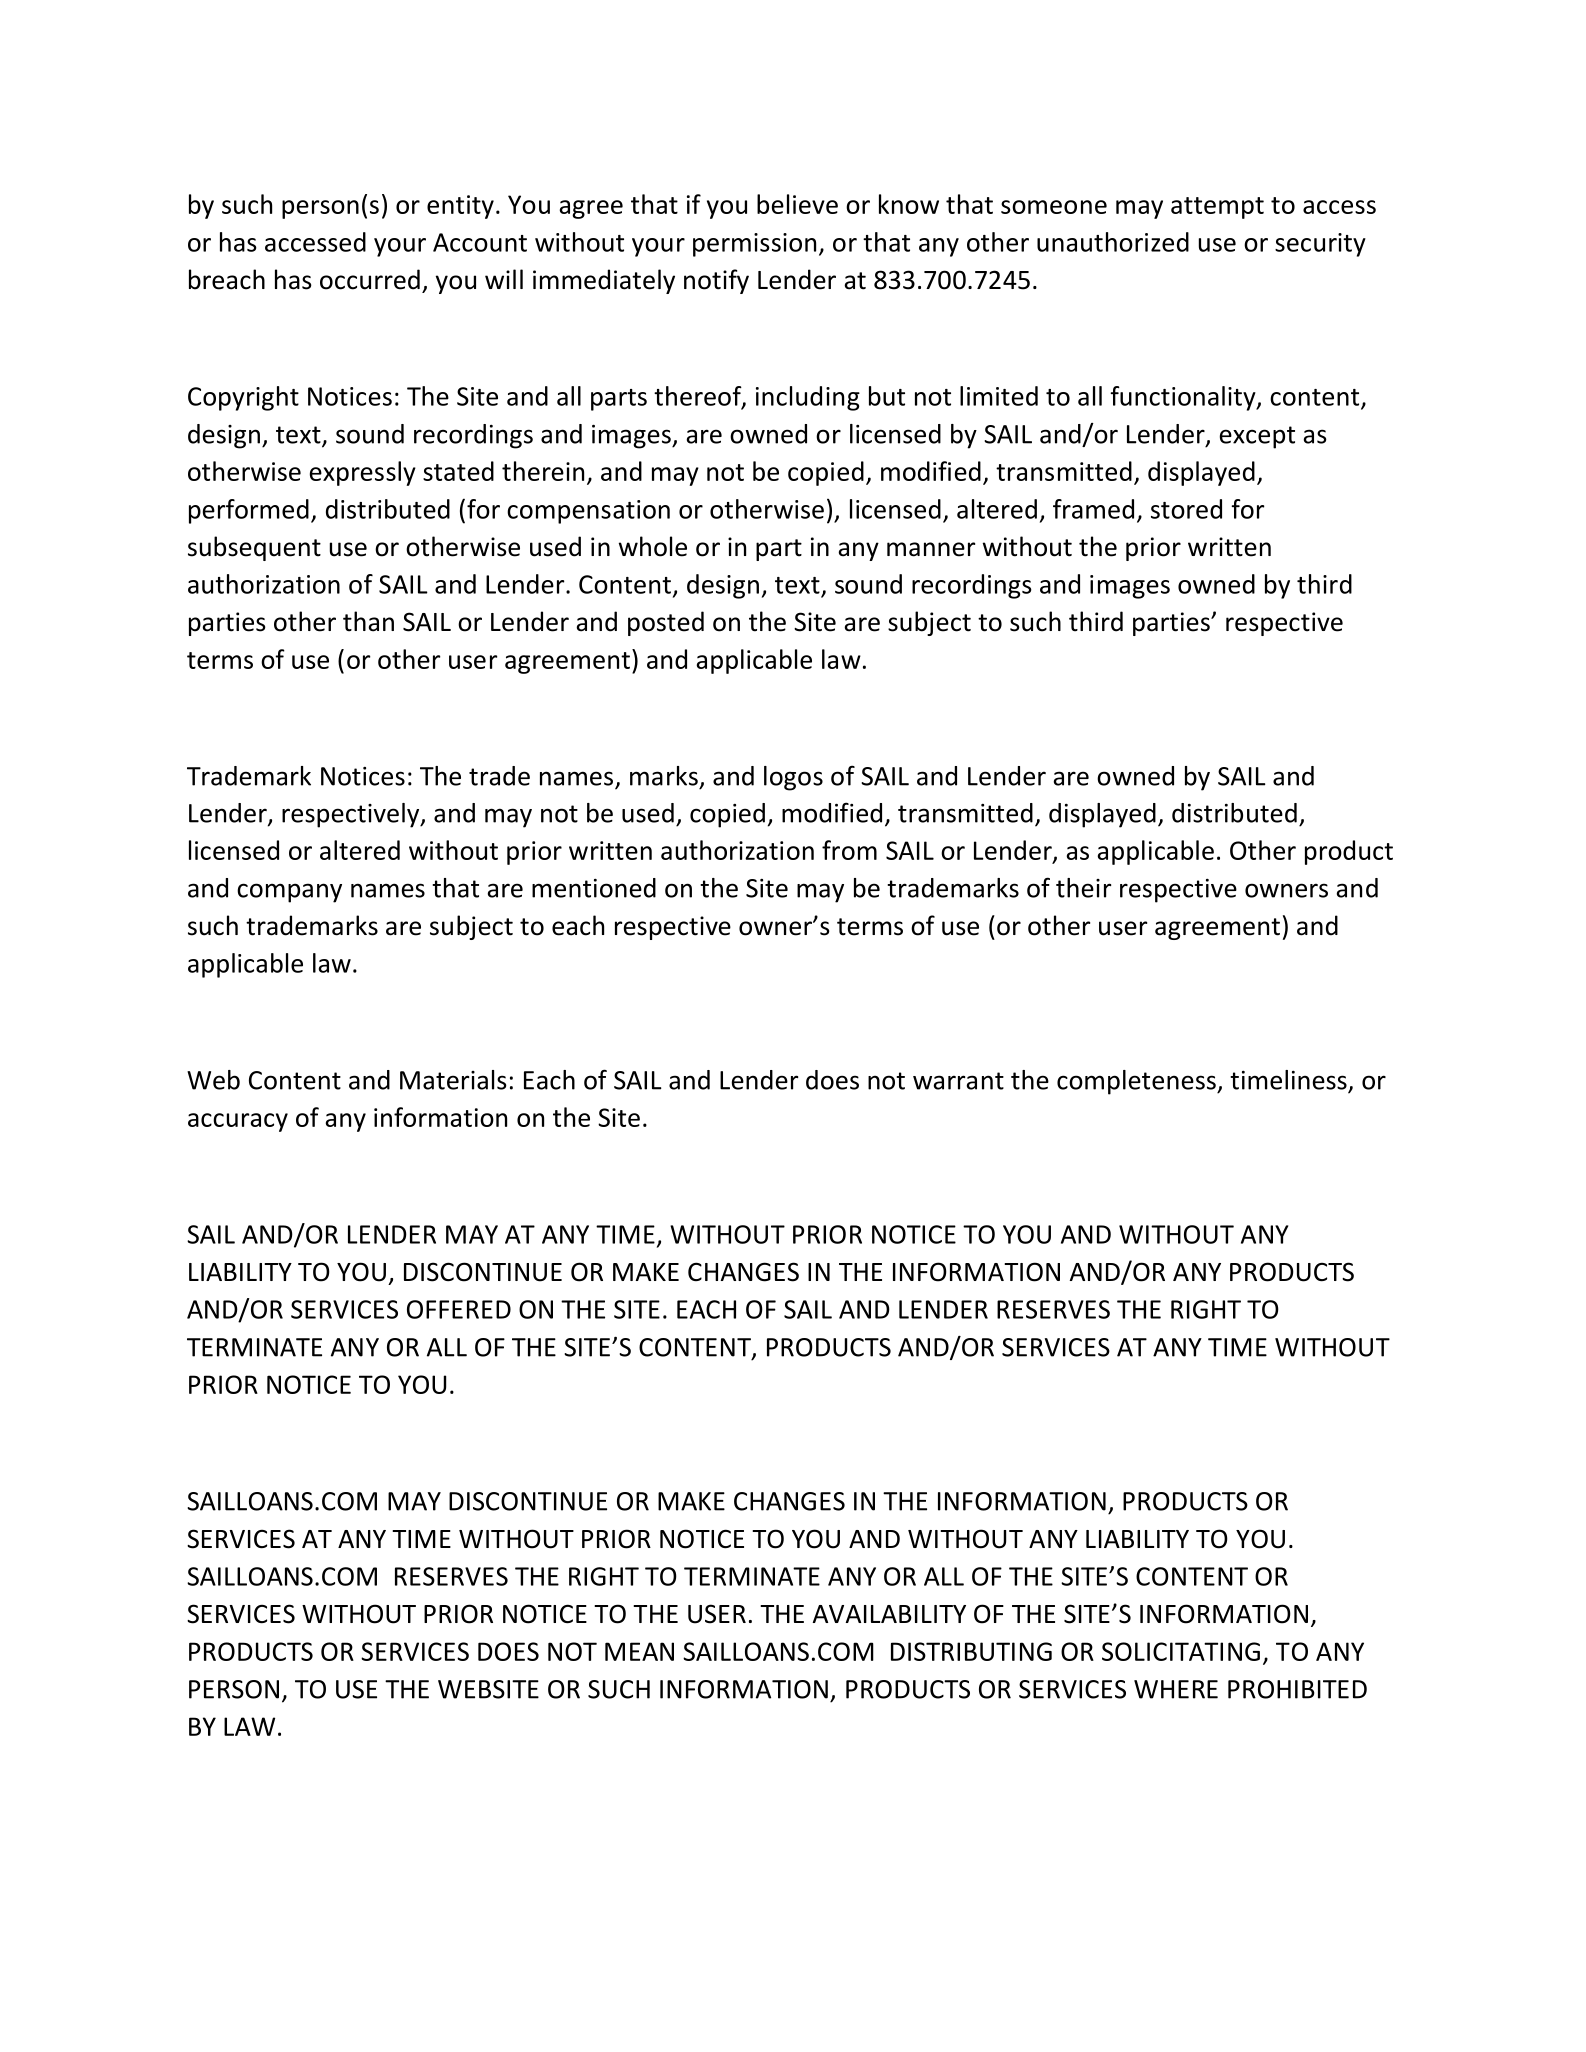 The height and width of the page is (2052, 1586). I want to click on occurred, so click(370, 279).
